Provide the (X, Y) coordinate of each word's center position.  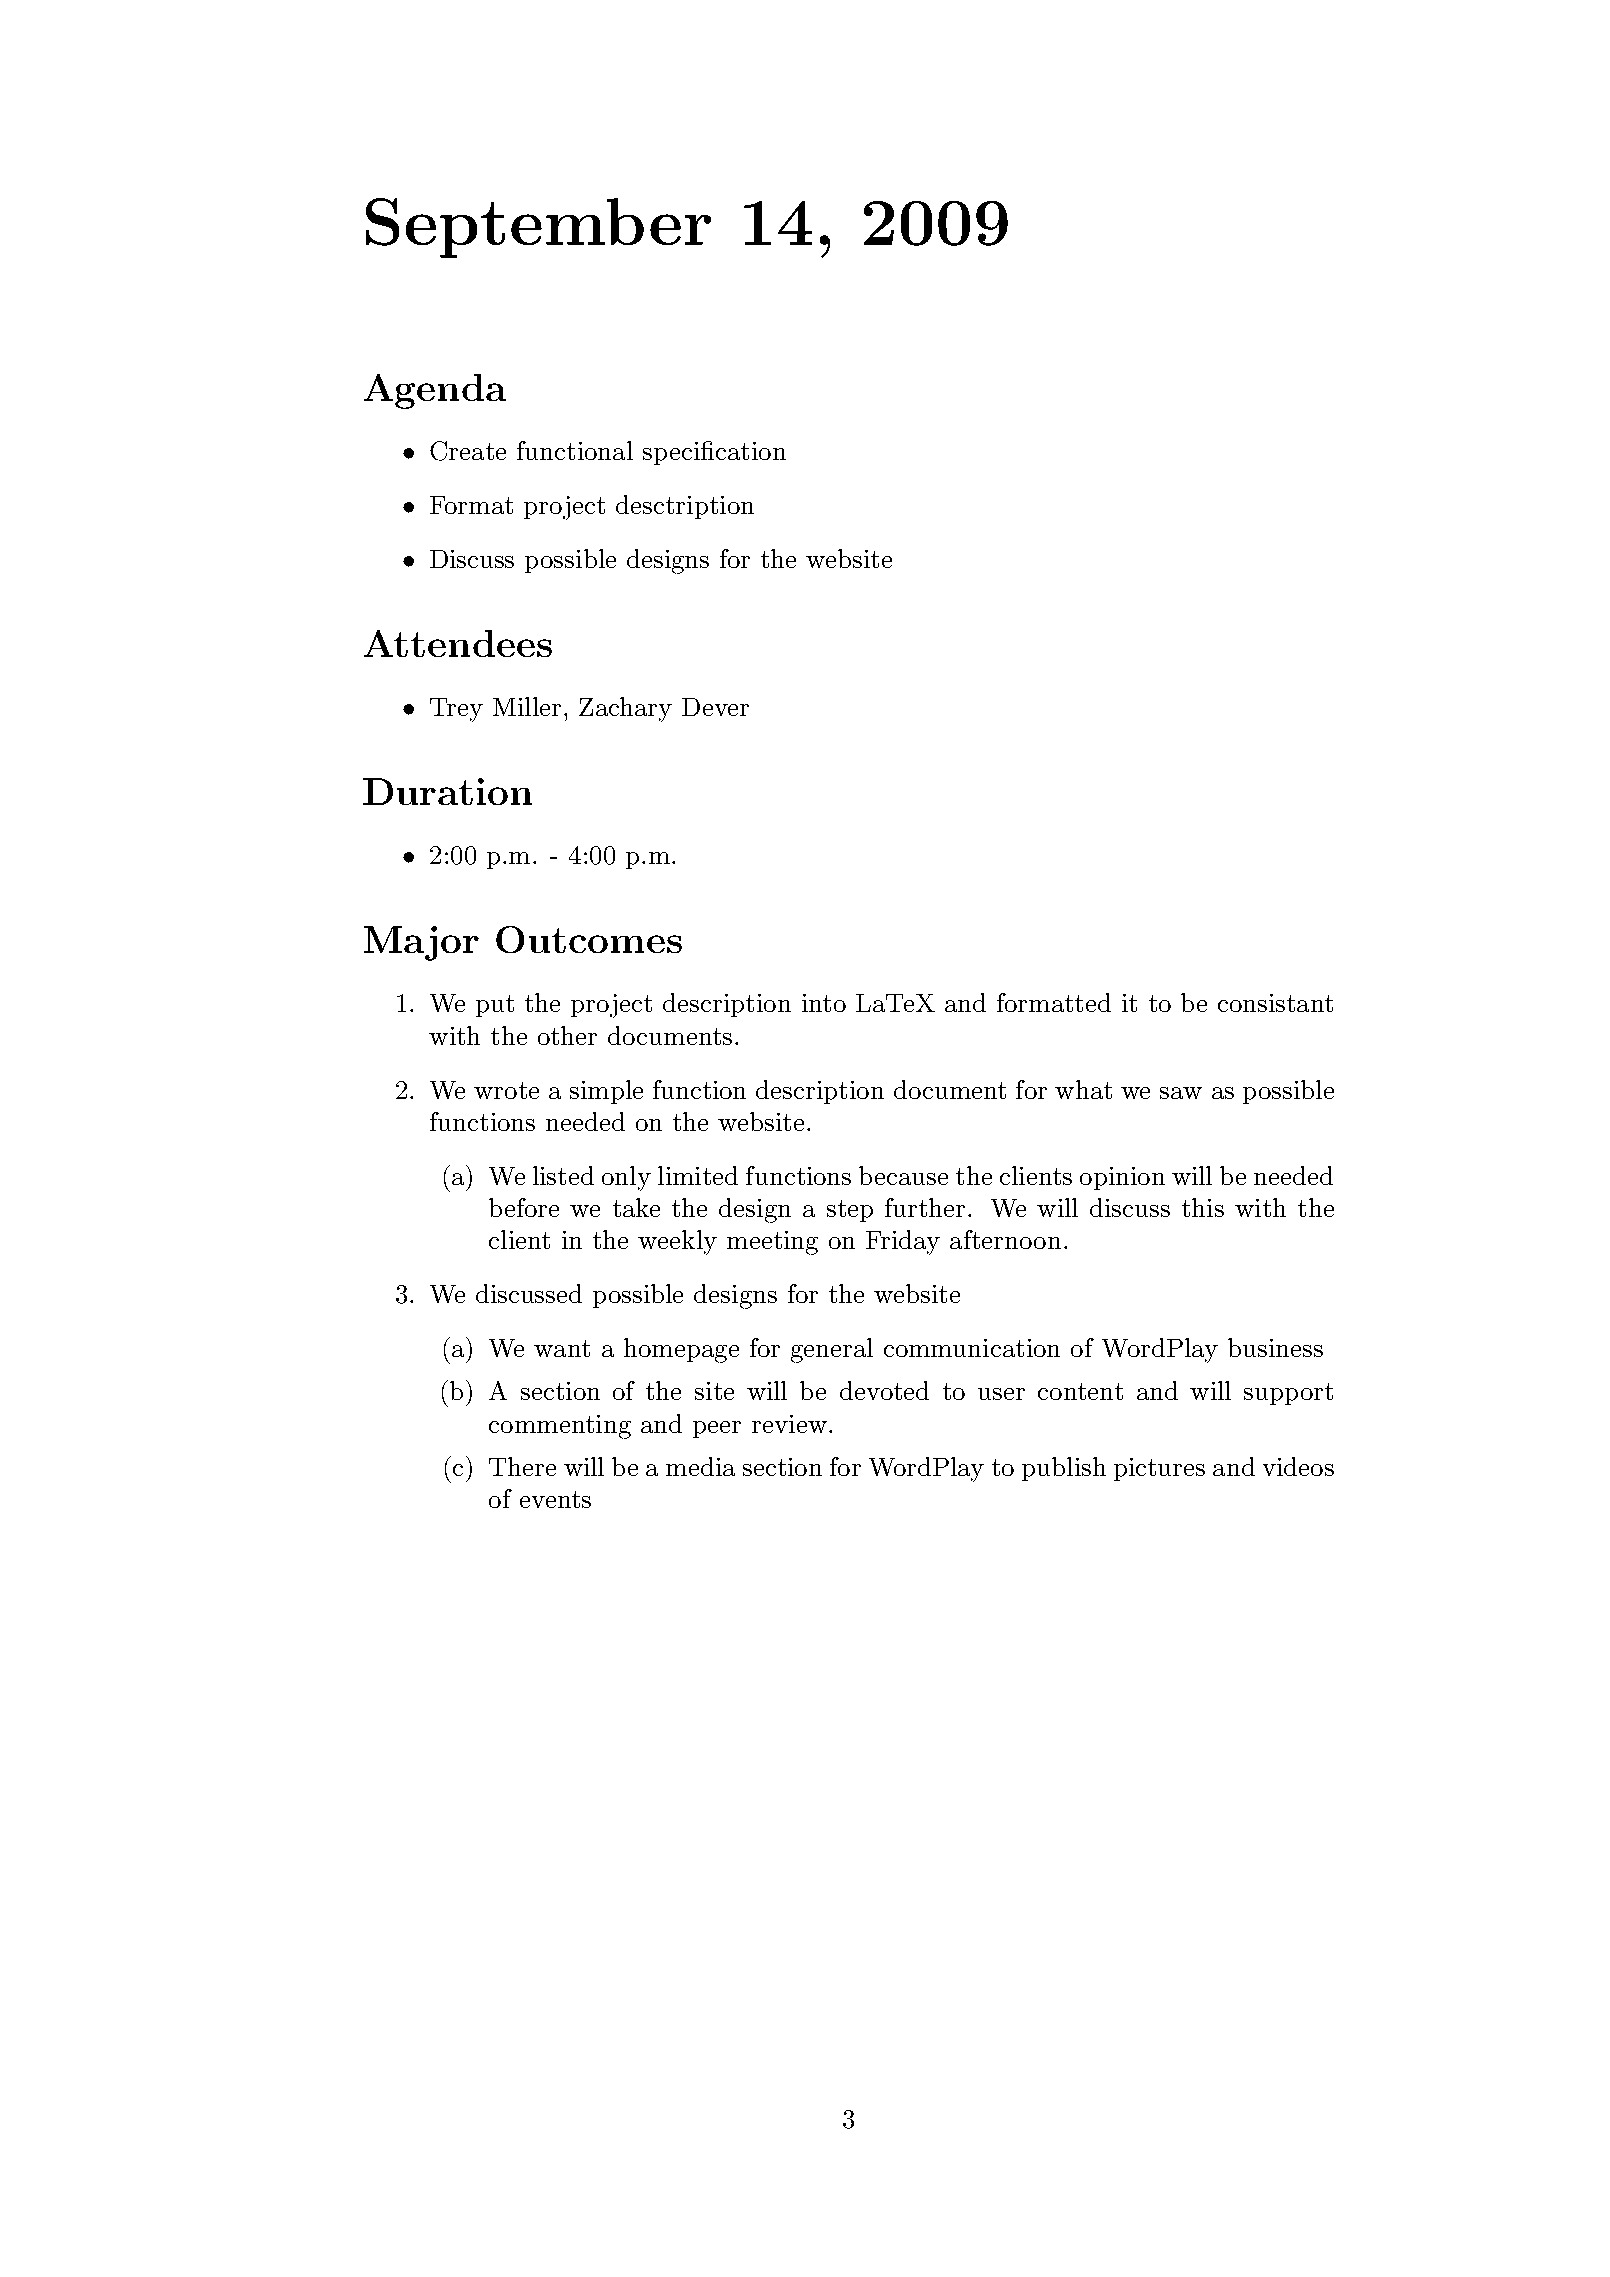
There (522, 1466)
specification (714, 453)
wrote (506, 1090)
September (538, 228)
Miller (527, 706)
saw (1181, 1093)
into (824, 1003)
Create (468, 451)
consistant (1275, 1003)
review (789, 1424)
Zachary (625, 709)
